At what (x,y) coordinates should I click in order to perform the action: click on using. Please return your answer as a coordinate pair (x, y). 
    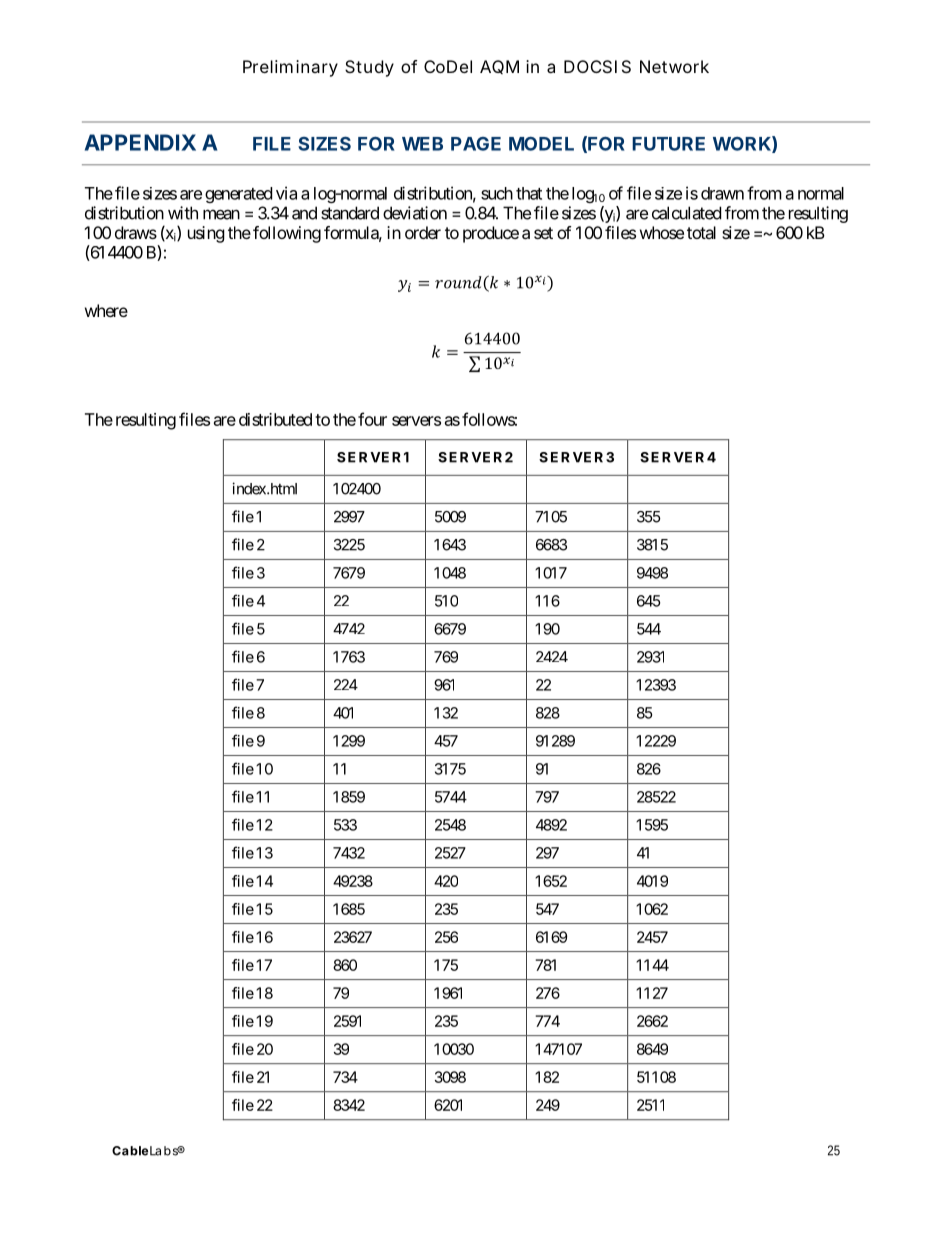
    Looking at the image, I should click on (206, 234).
